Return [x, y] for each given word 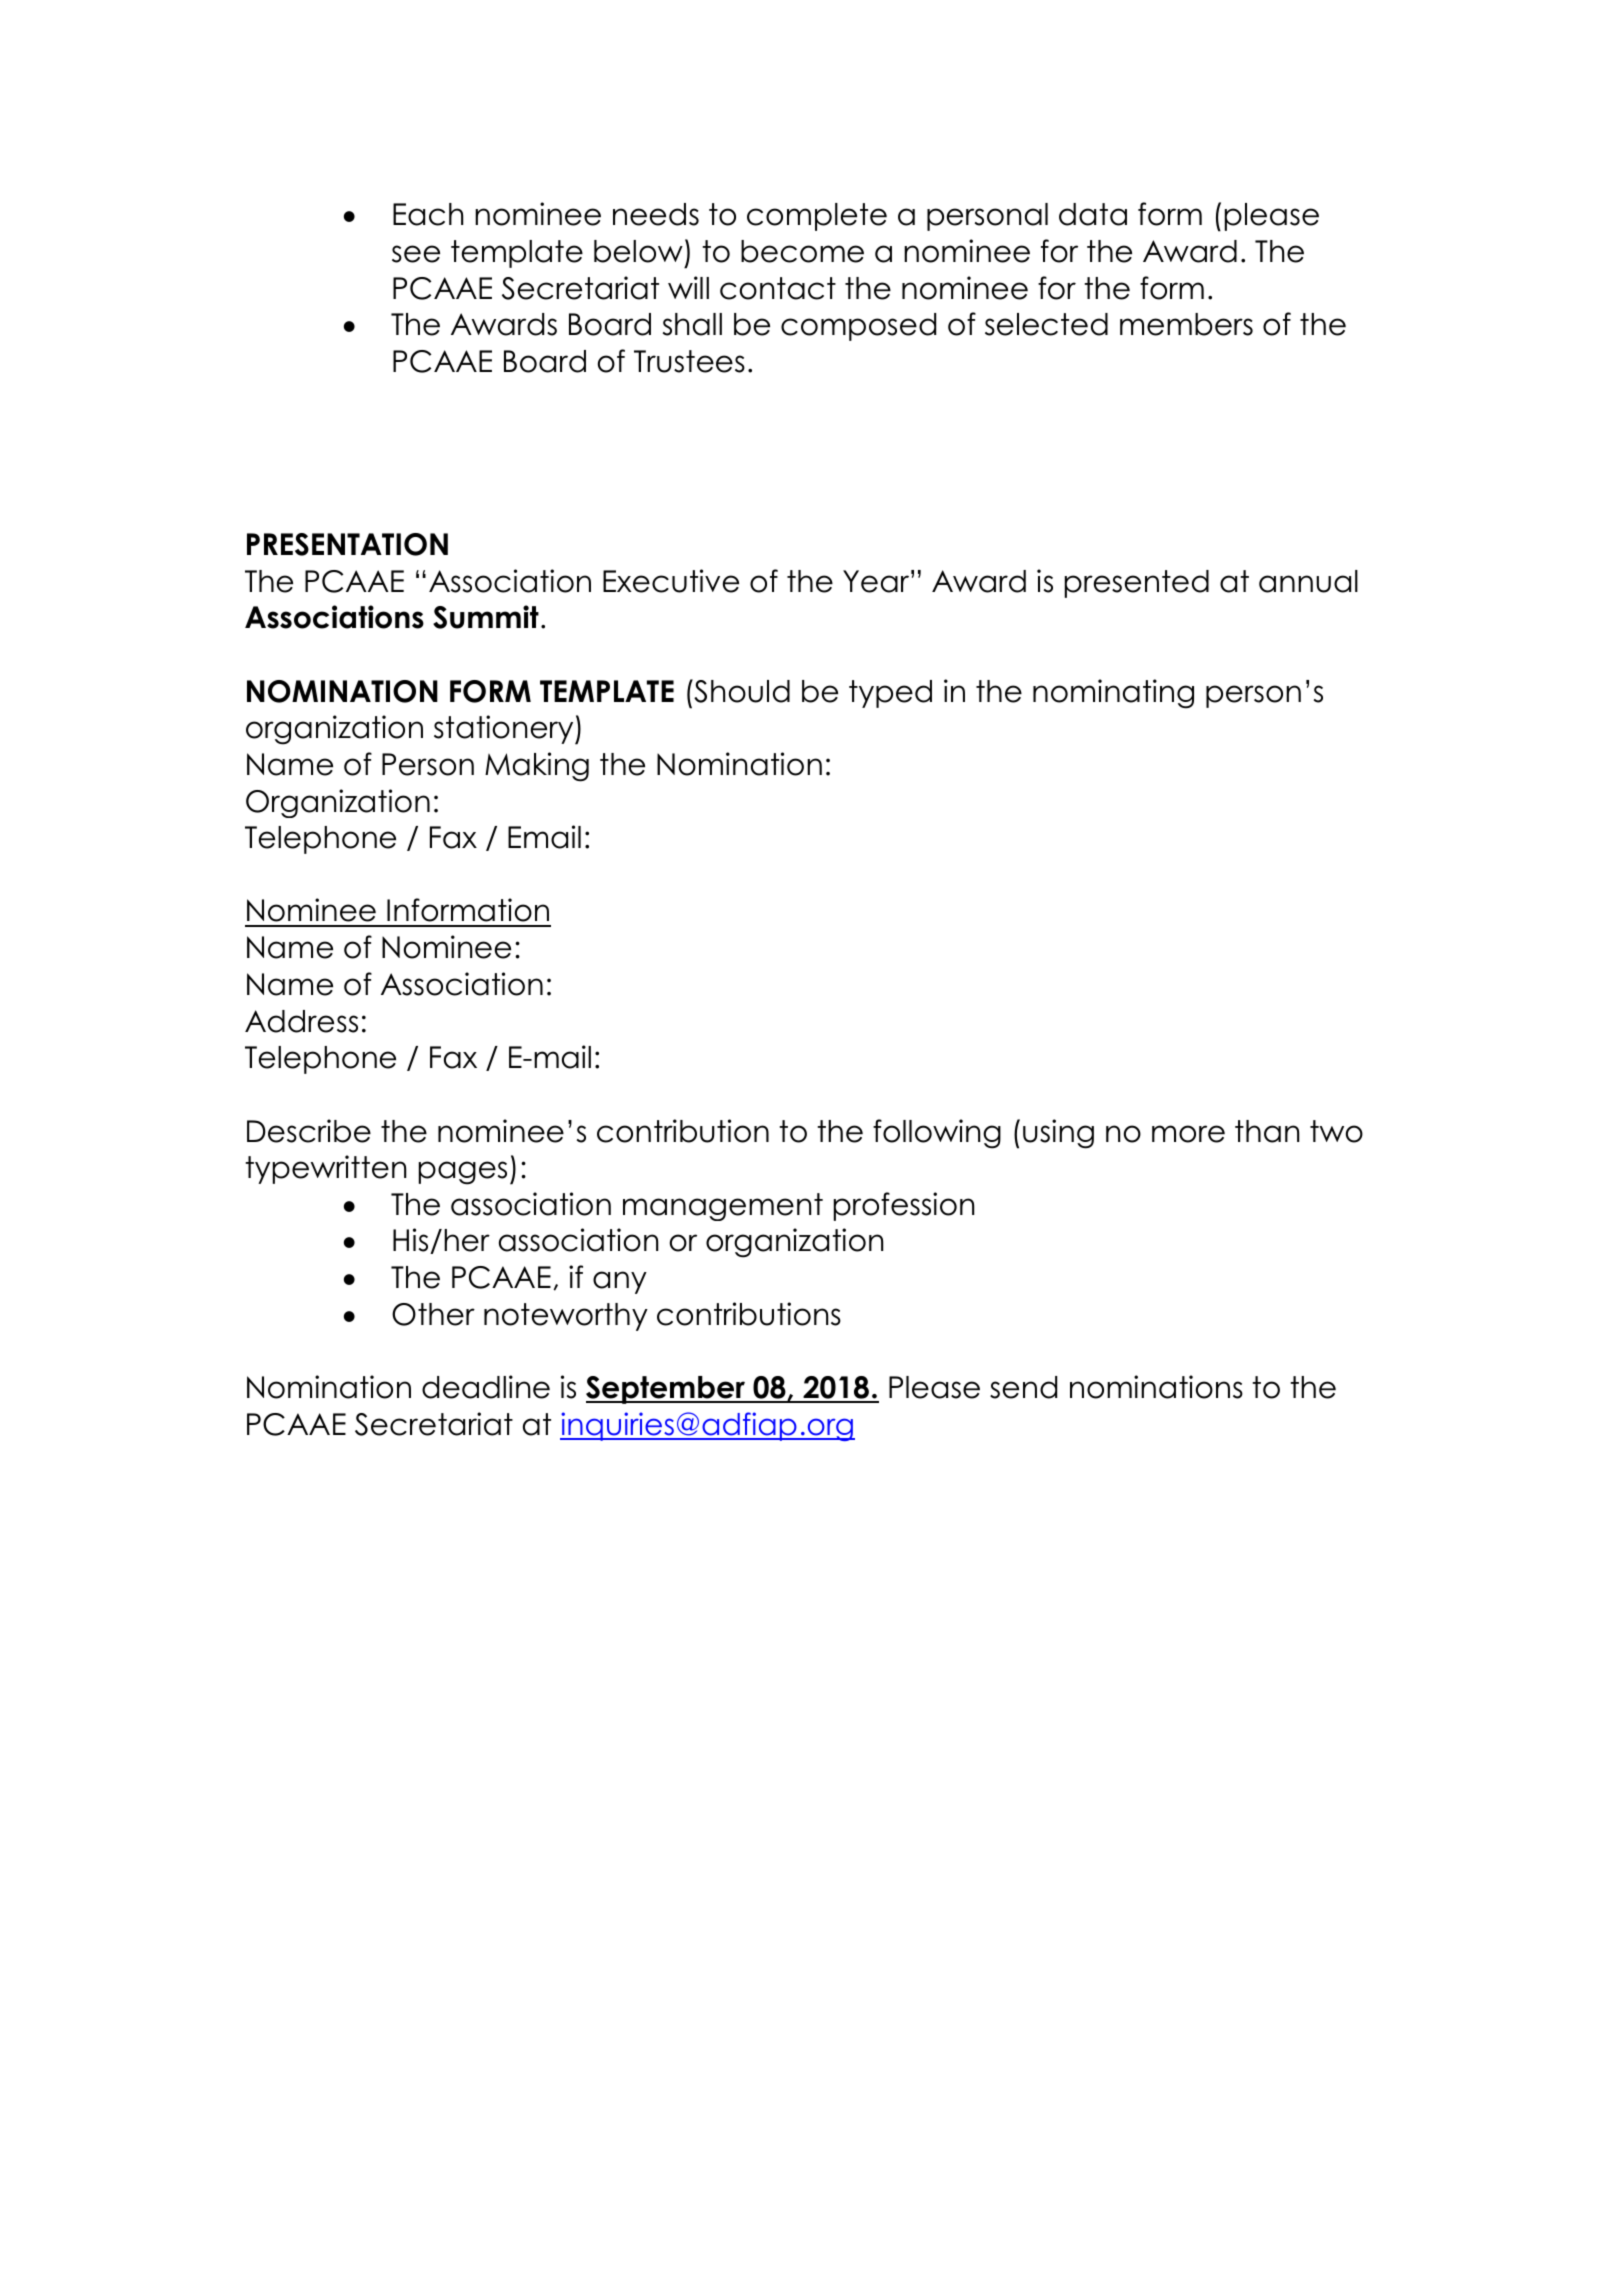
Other [433, 1314]
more [1188, 1134]
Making [537, 767]
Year [877, 581]
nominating [1113, 694]
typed [890, 694]
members [1186, 324]
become [802, 251]
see [416, 254]
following [937, 1134]
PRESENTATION [347, 544]
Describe [309, 1131]
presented [1137, 584]
